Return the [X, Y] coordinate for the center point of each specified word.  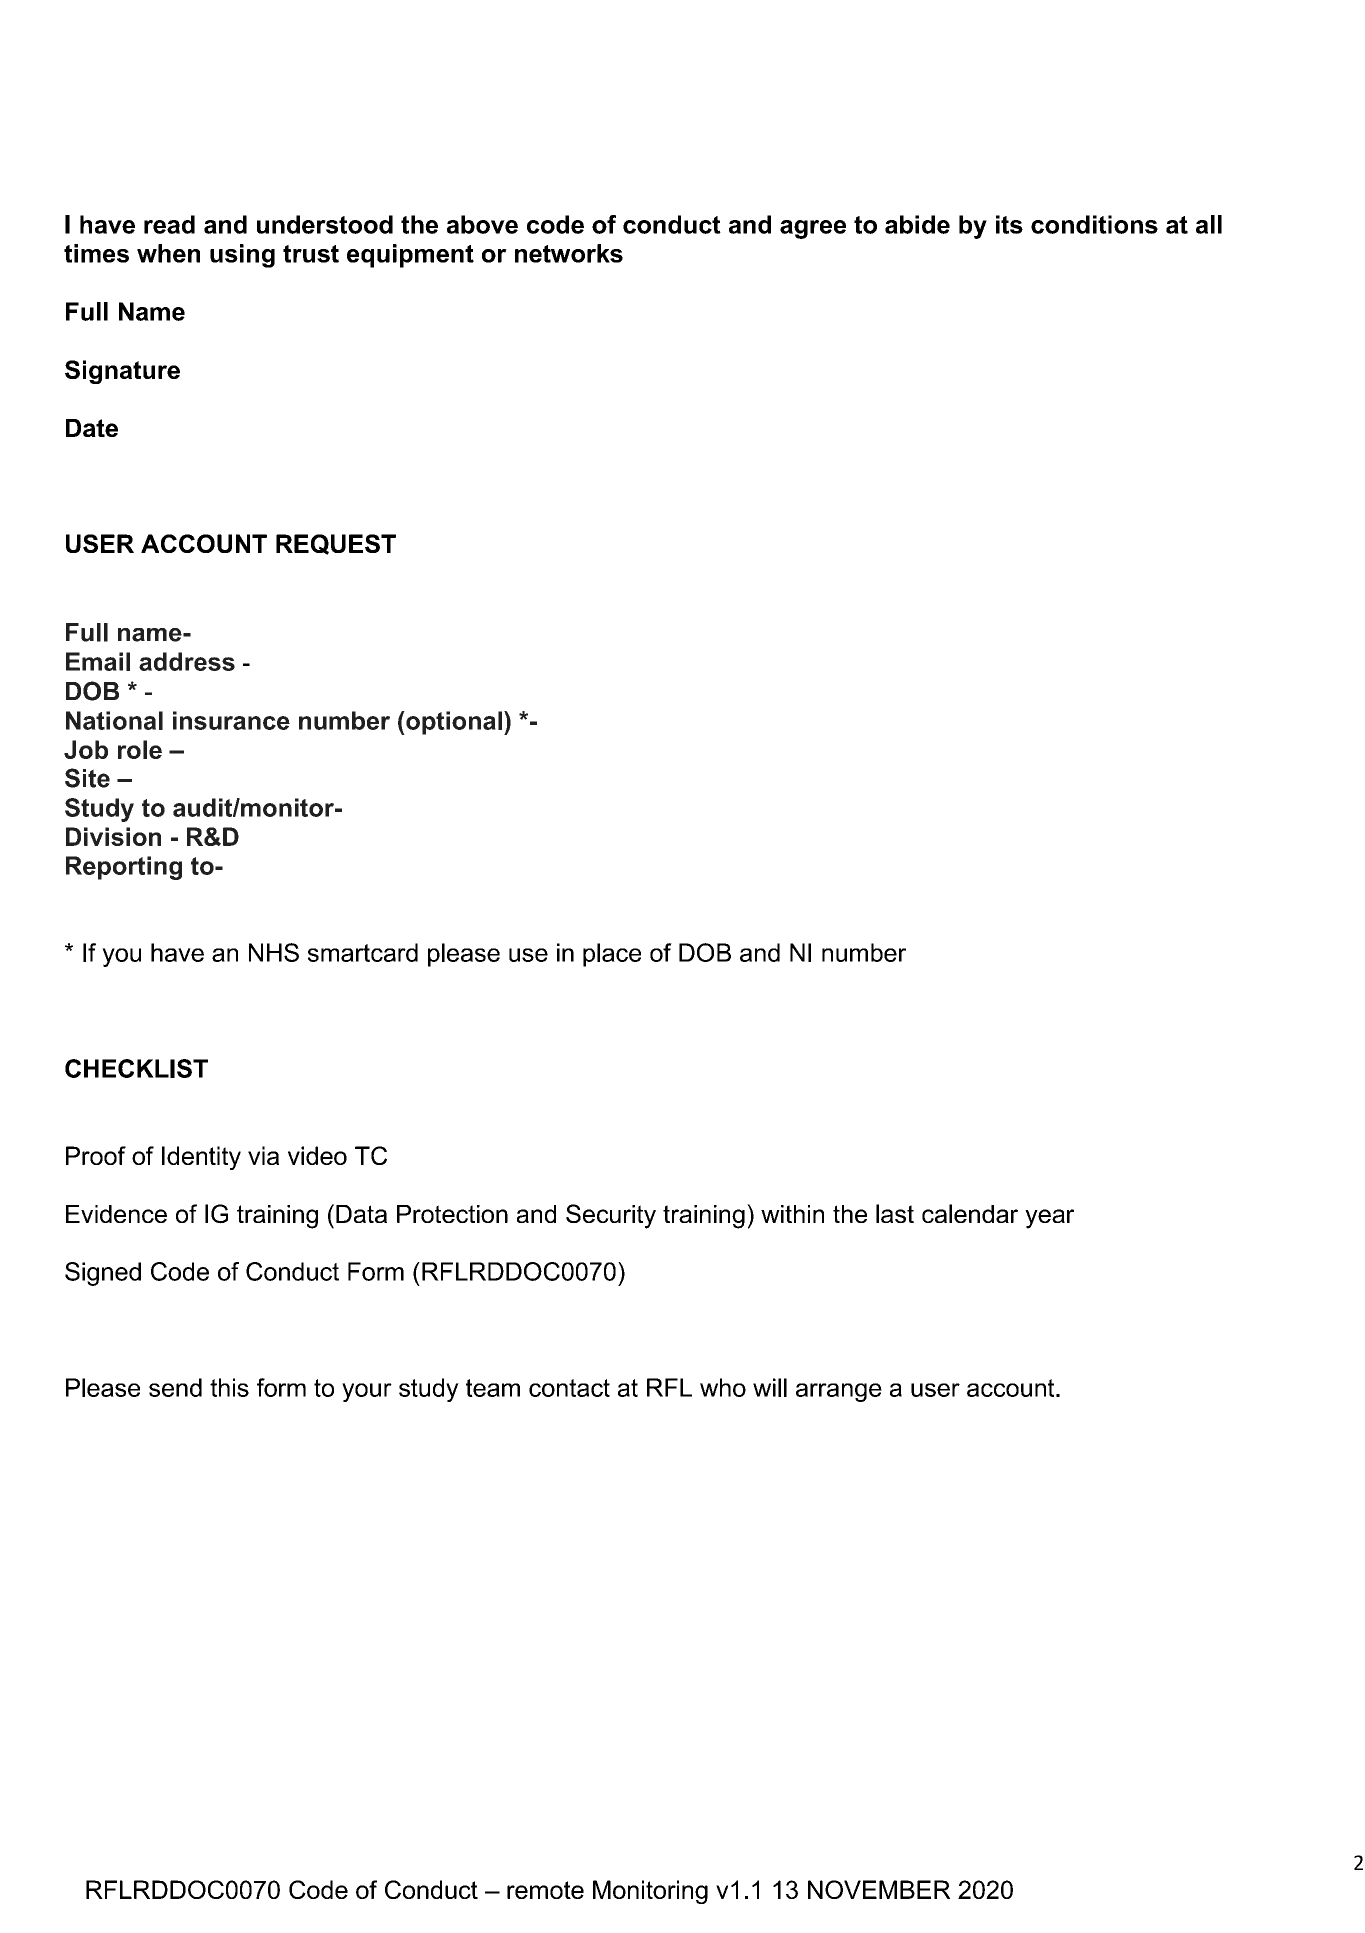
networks [569, 253]
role [140, 749]
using [242, 256]
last [895, 1213]
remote [545, 1890]
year [1049, 1219]
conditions [1094, 224]
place [612, 955]
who [723, 1387]
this [229, 1387]
